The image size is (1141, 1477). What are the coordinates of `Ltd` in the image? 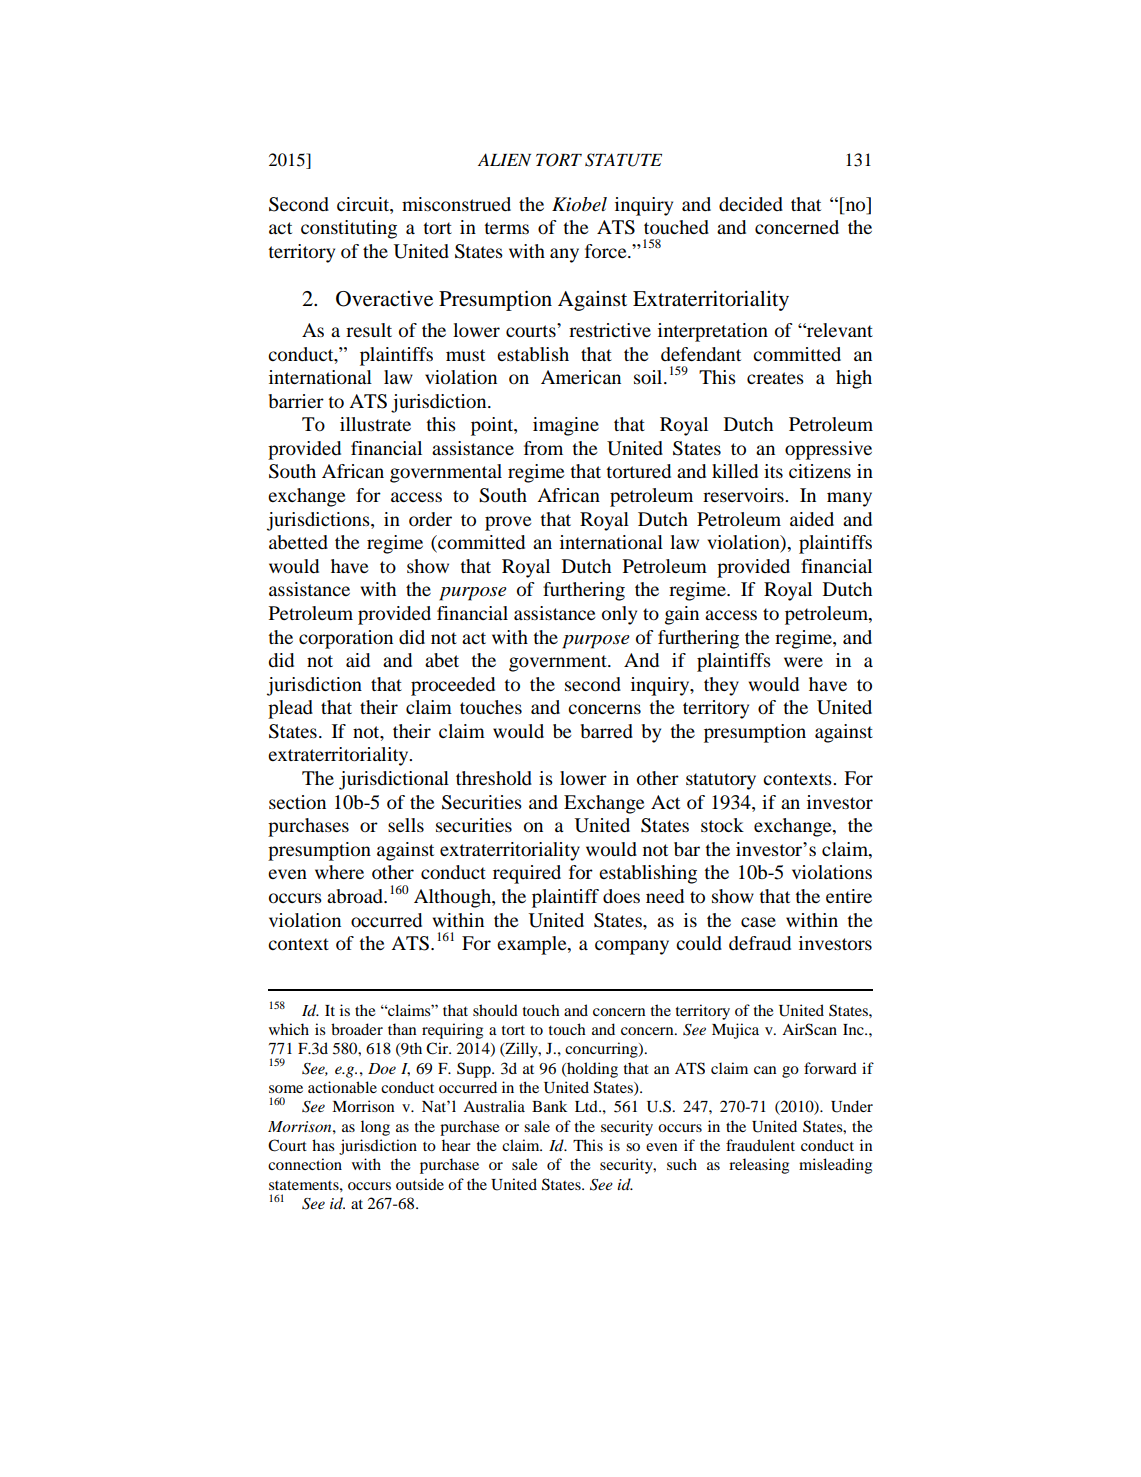 It's located at (587, 1106).
